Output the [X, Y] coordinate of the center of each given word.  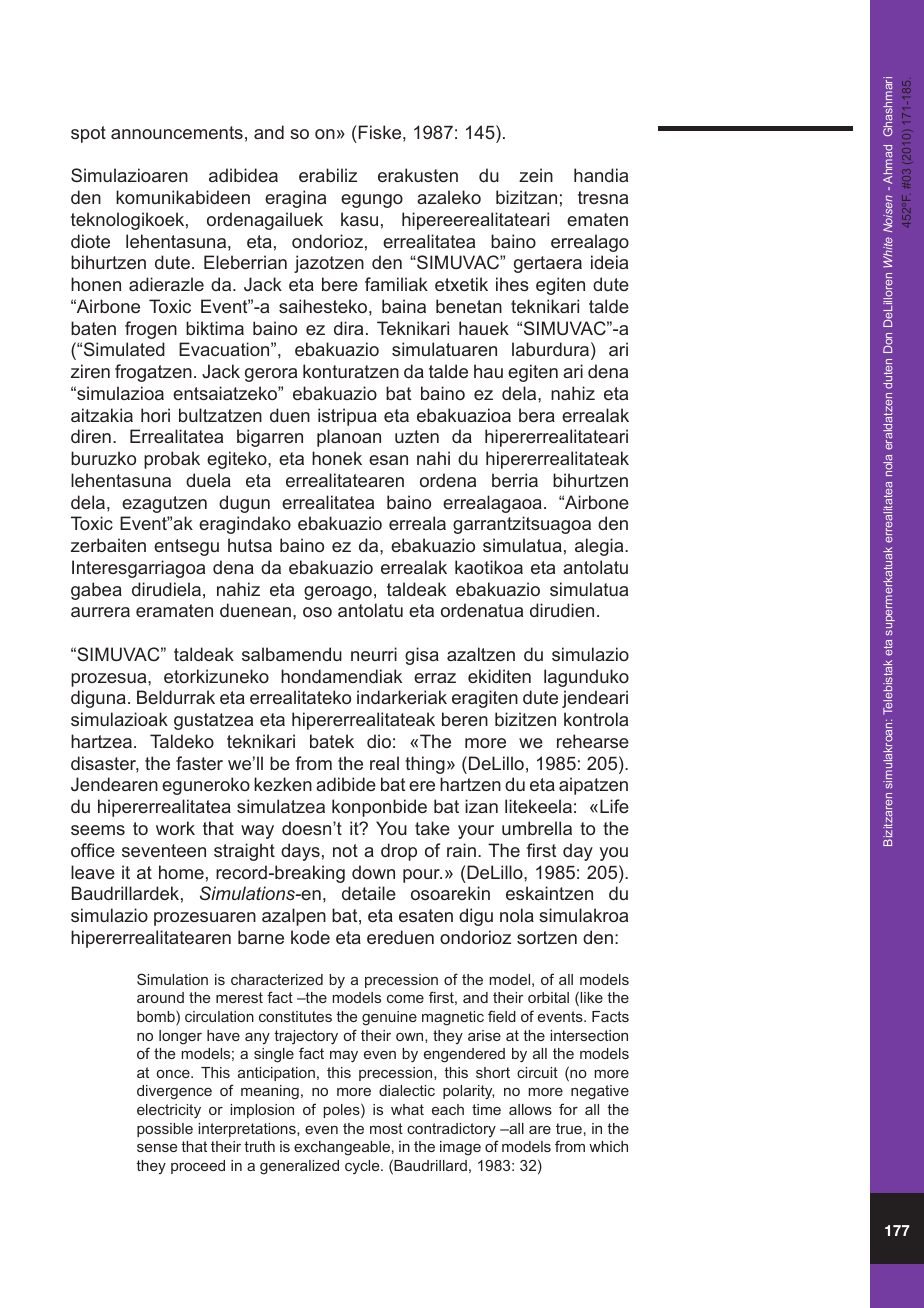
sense [157, 1148]
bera [537, 415]
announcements [177, 132]
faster [199, 763]
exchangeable [342, 1148]
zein [536, 175]
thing [425, 765]
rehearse [593, 741]
